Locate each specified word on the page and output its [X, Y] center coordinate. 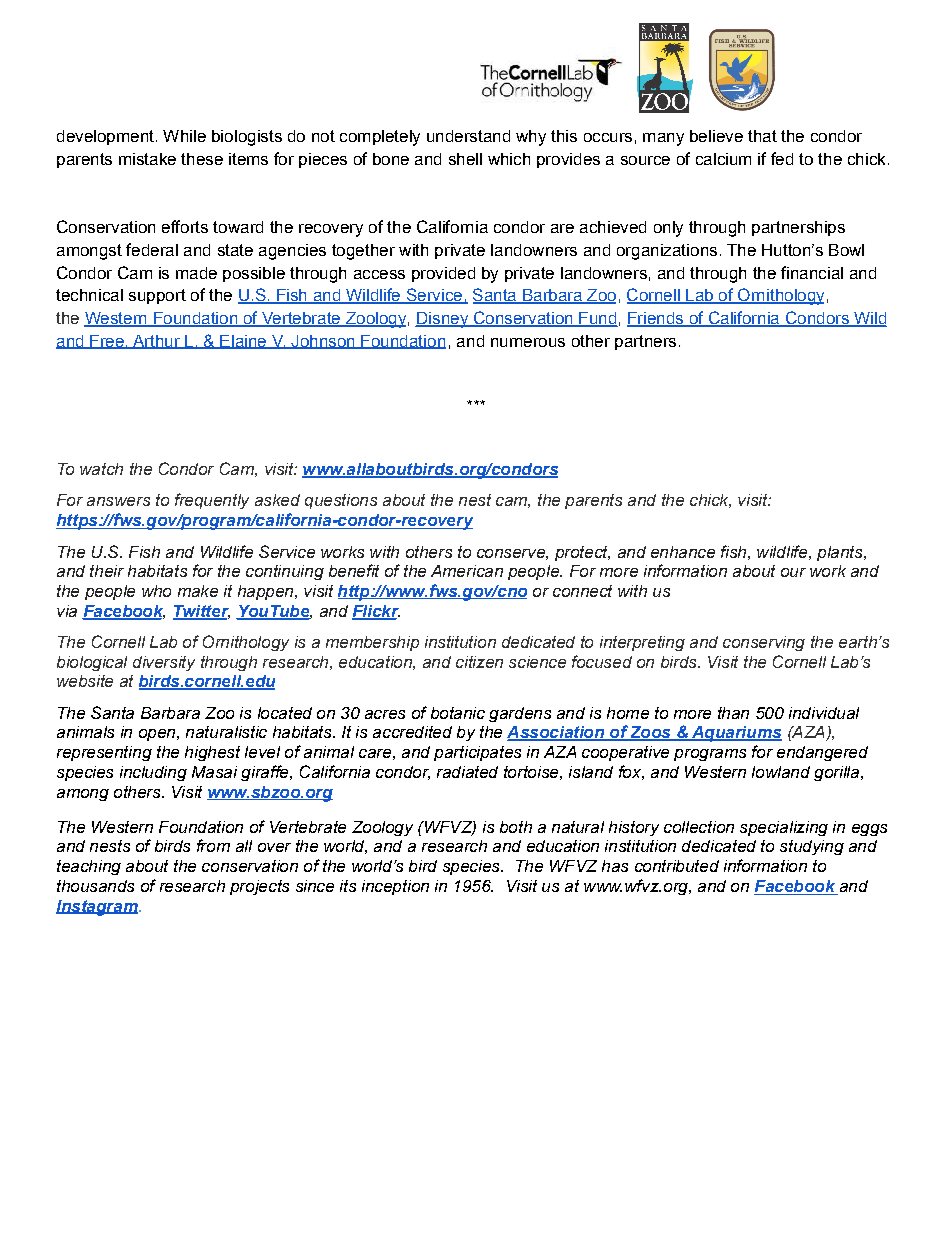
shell [465, 159]
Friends [656, 319]
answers [118, 501]
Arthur [156, 342]
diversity [164, 663]
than [733, 713]
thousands [95, 886]
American [467, 571]
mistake [147, 159]
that [762, 136]
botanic [458, 713]
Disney [443, 320]
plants [841, 553]
